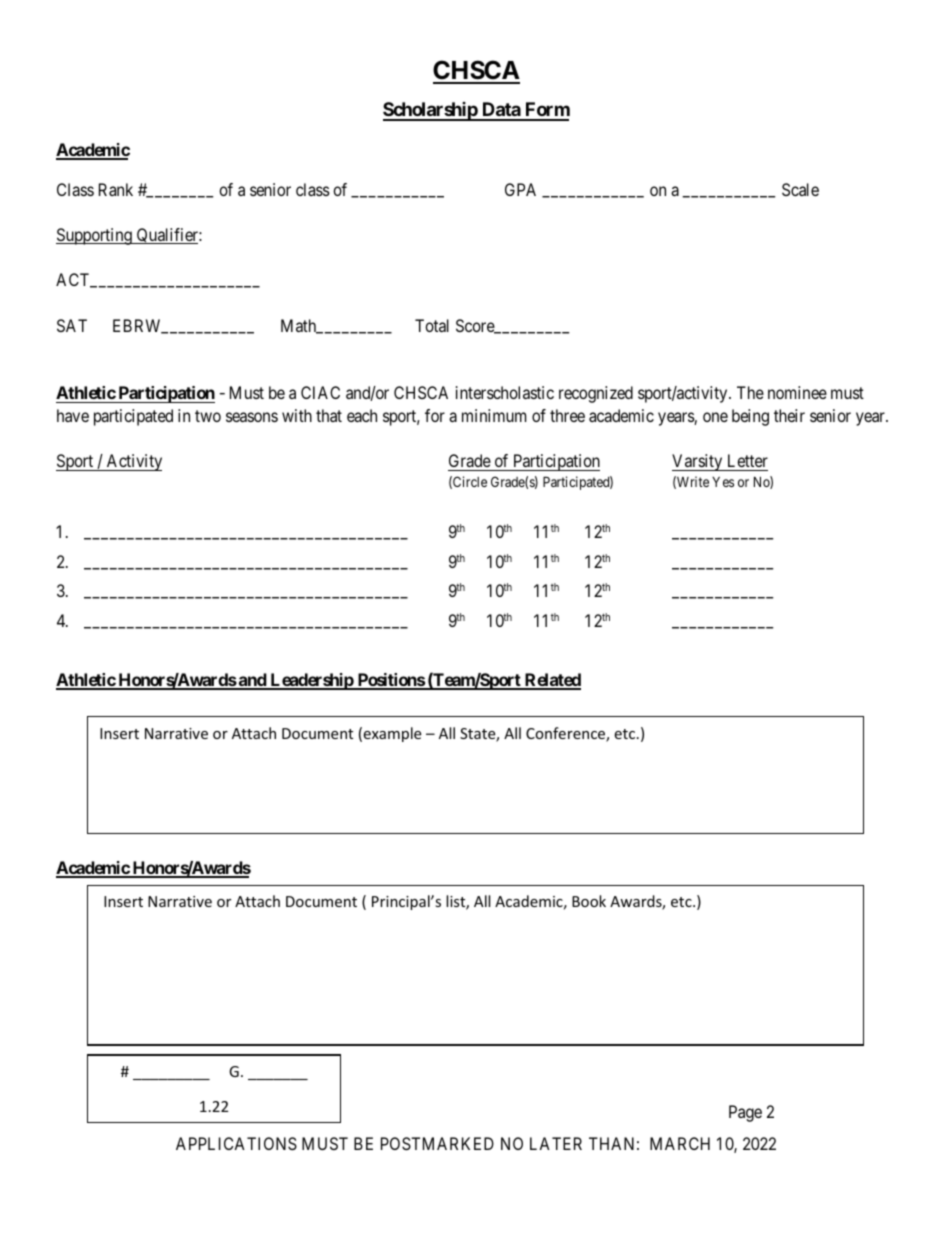 The width and height of the screenshot is (952, 1233). I want to click on Leadership, so click(311, 681).
